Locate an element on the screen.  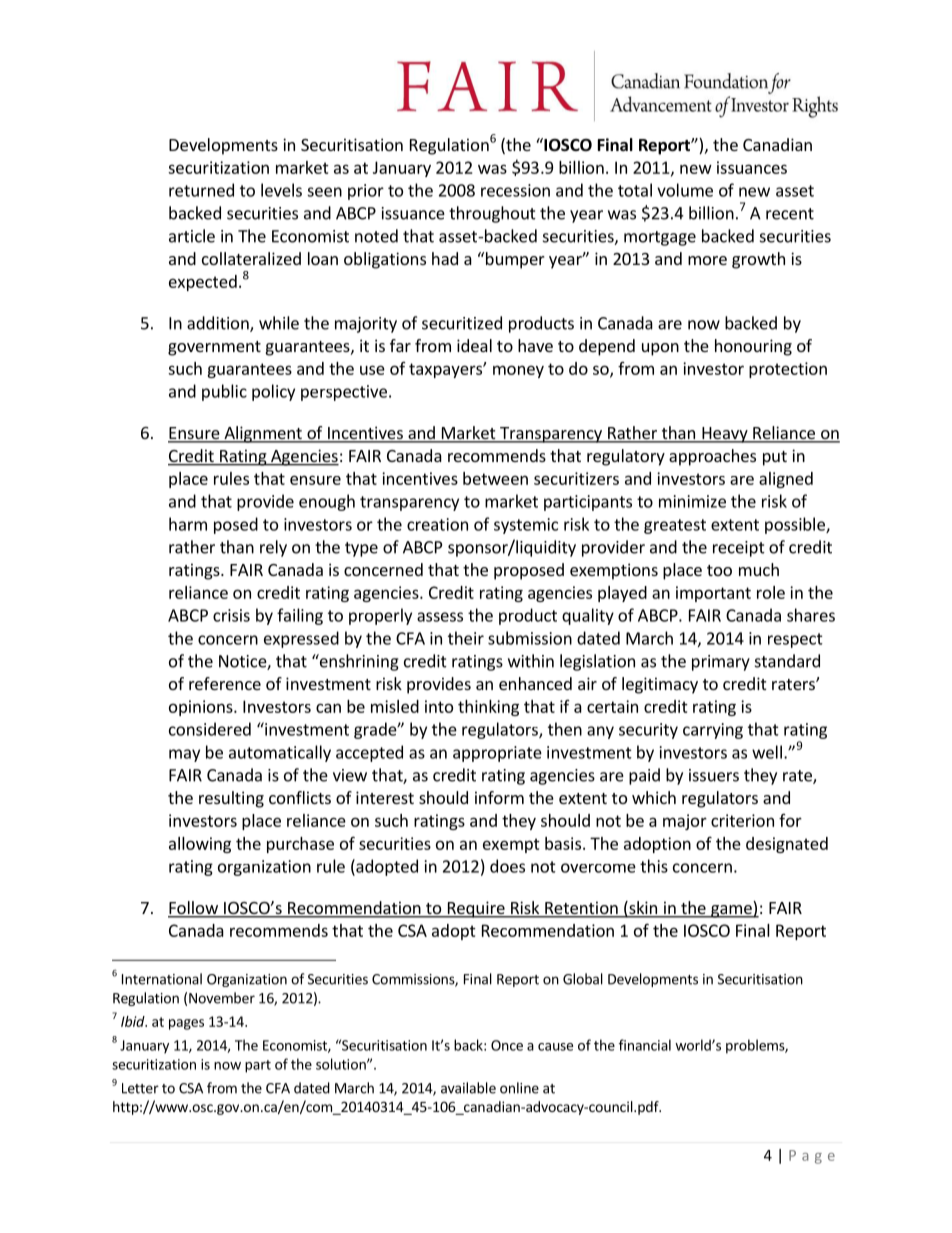
recent is located at coordinates (790, 214).
